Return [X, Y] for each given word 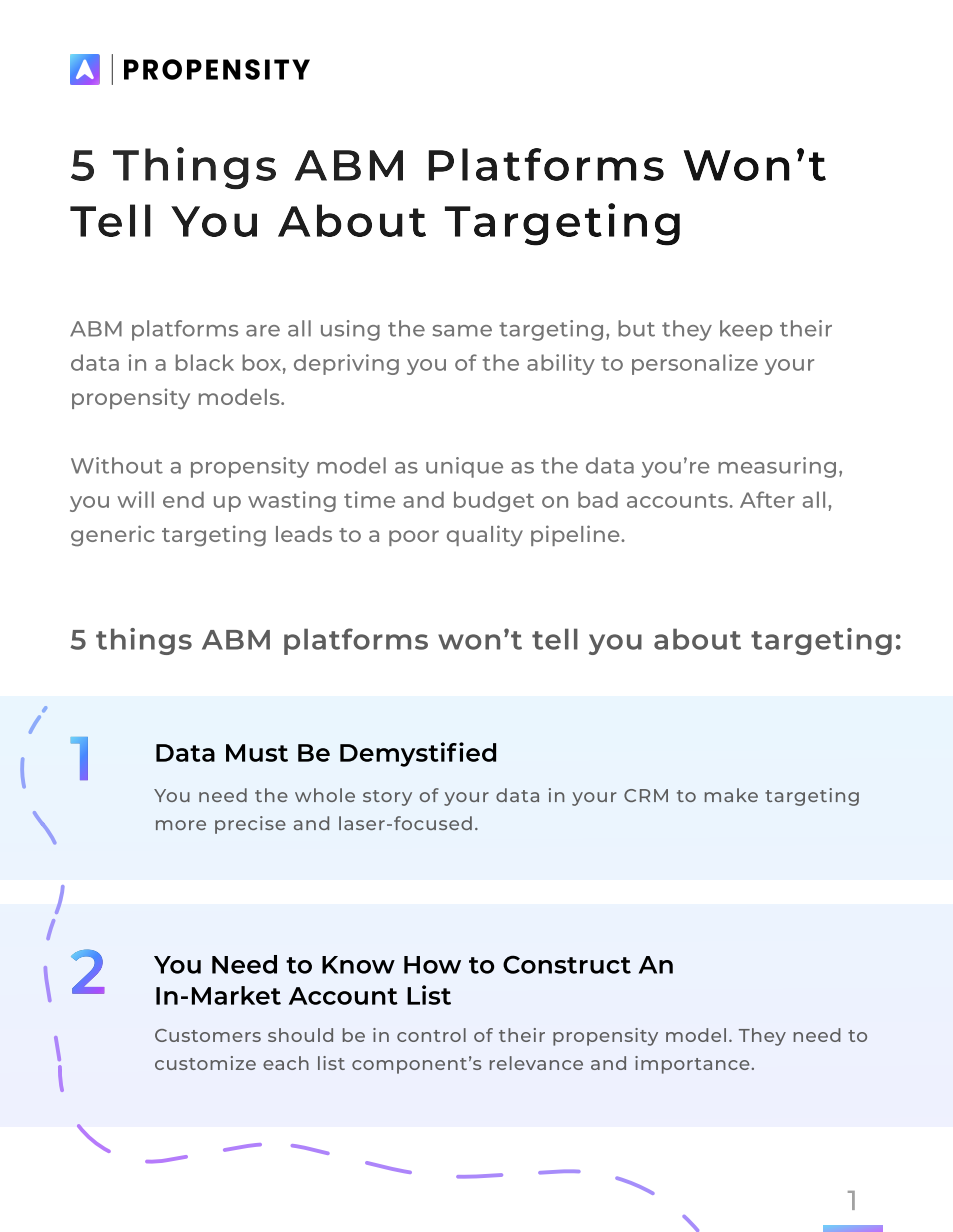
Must [257, 753]
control [431, 1035]
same [462, 331]
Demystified [418, 754]
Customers [208, 1035]
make [731, 795]
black [205, 362]
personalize [695, 364]
